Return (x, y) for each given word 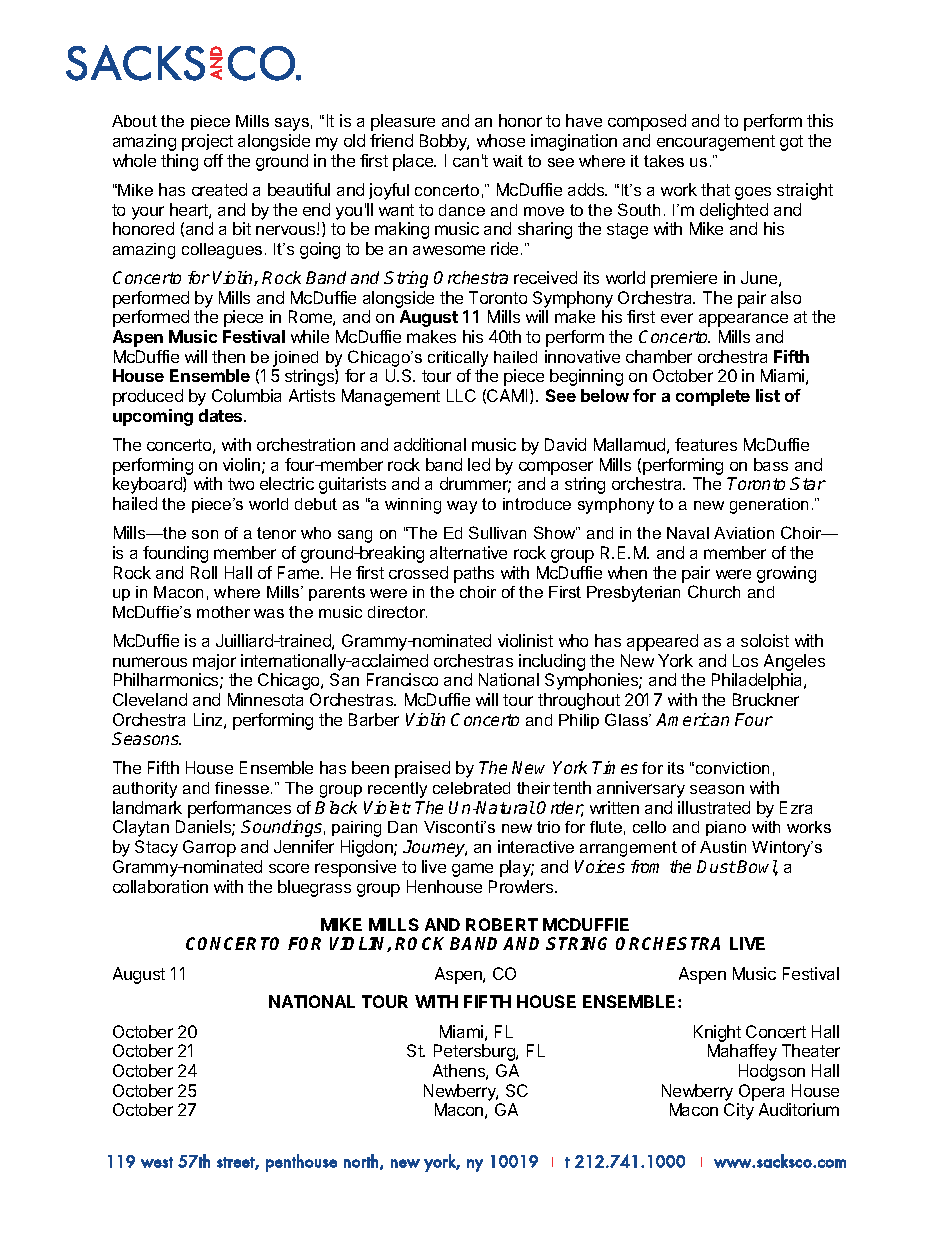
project (207, 142)
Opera (761, 1092)
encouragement (716, 143)
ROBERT (502, 924)
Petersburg (475, 1052)
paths (474, 574)
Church (714, 591)
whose (501, 140)
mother (223, 612)
